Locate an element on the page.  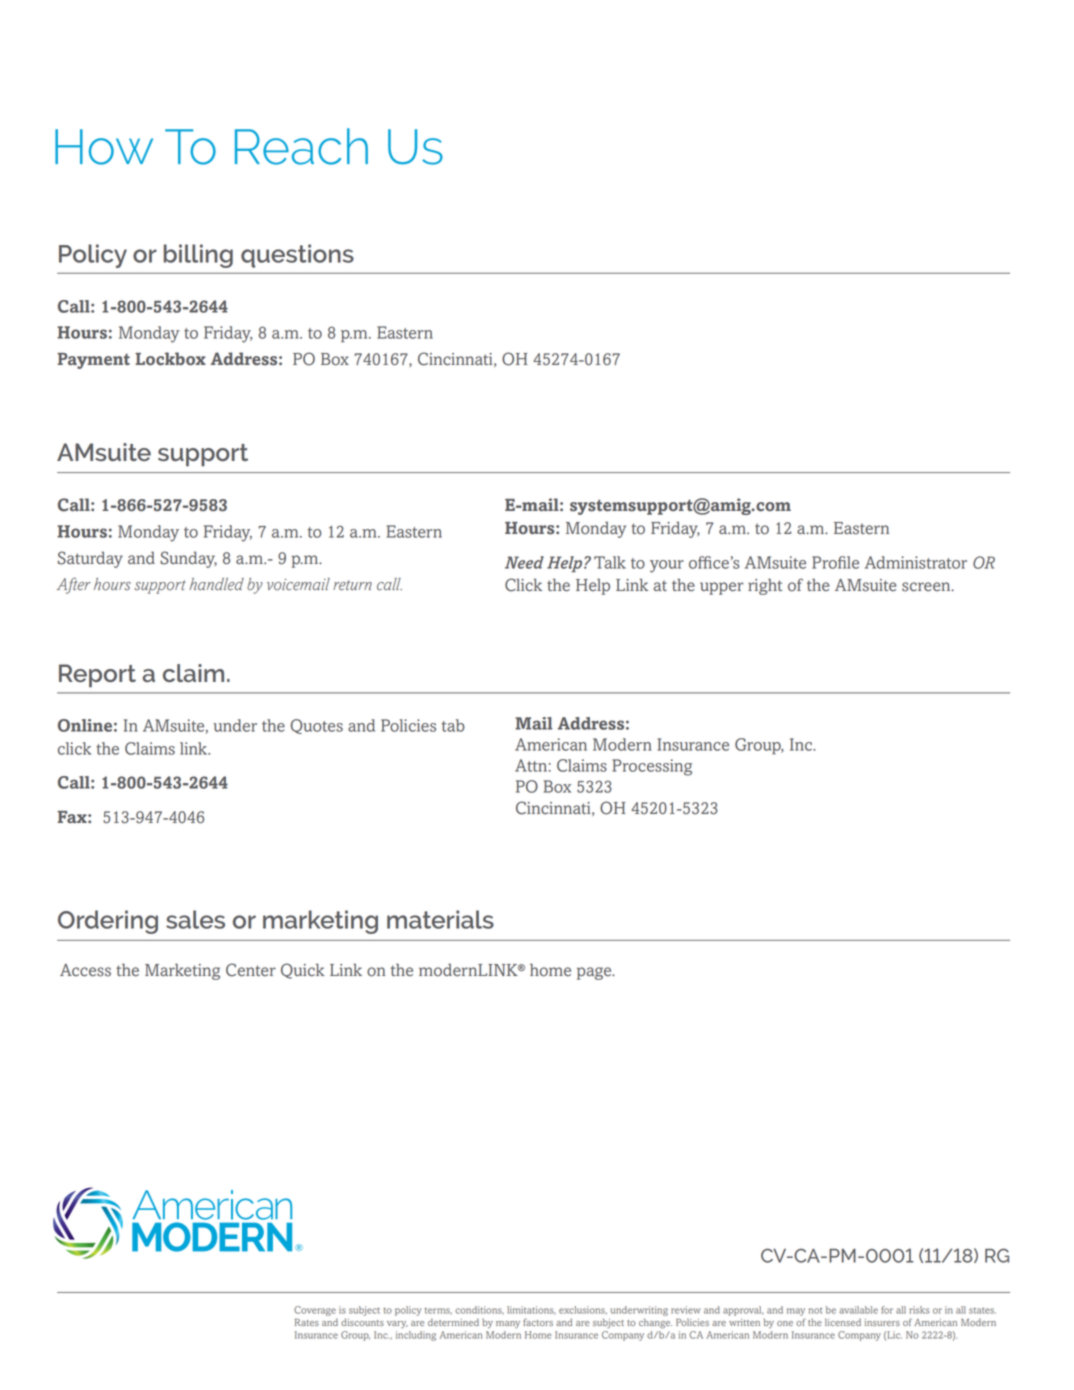
How is located at coordinates (104, 147).
